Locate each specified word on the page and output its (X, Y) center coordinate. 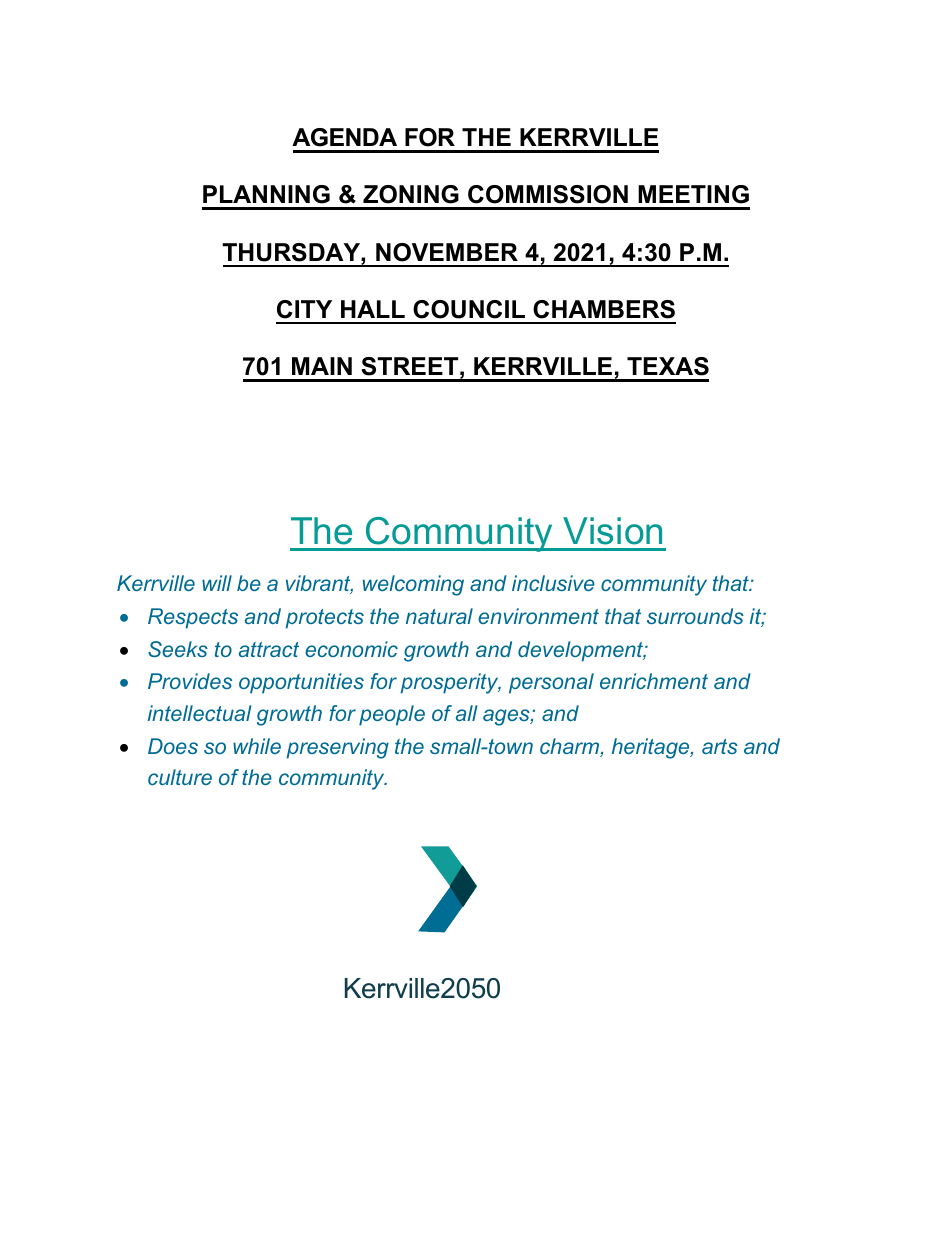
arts (720, 746)
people (392, 715)
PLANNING (266, 194)
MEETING (693, 194)
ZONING (411, 194)
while (257, 746)
